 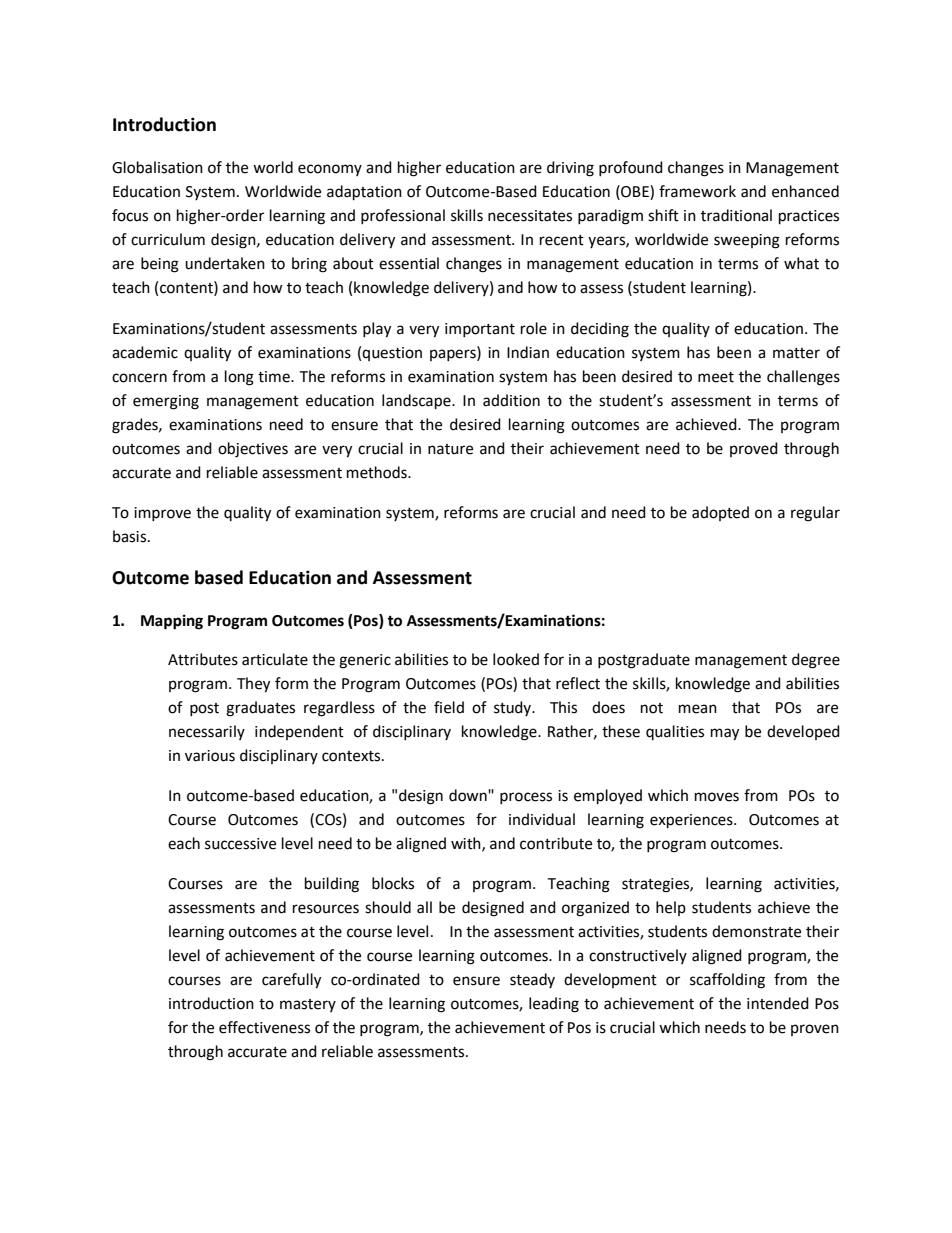 I want to click on effectiveness, so click(x=264, y=1027).
